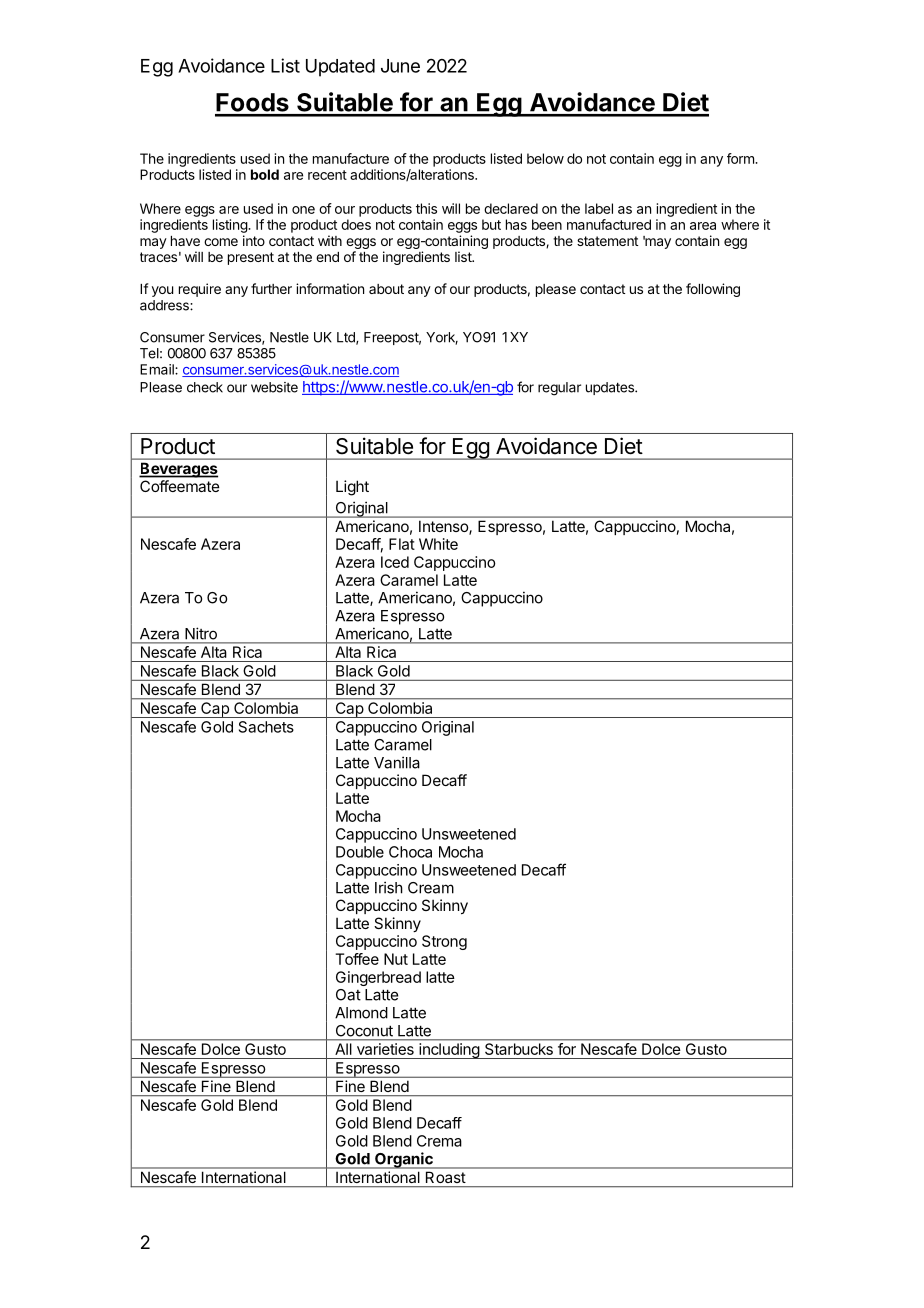  I want to click on bold, so click(265, 174).
